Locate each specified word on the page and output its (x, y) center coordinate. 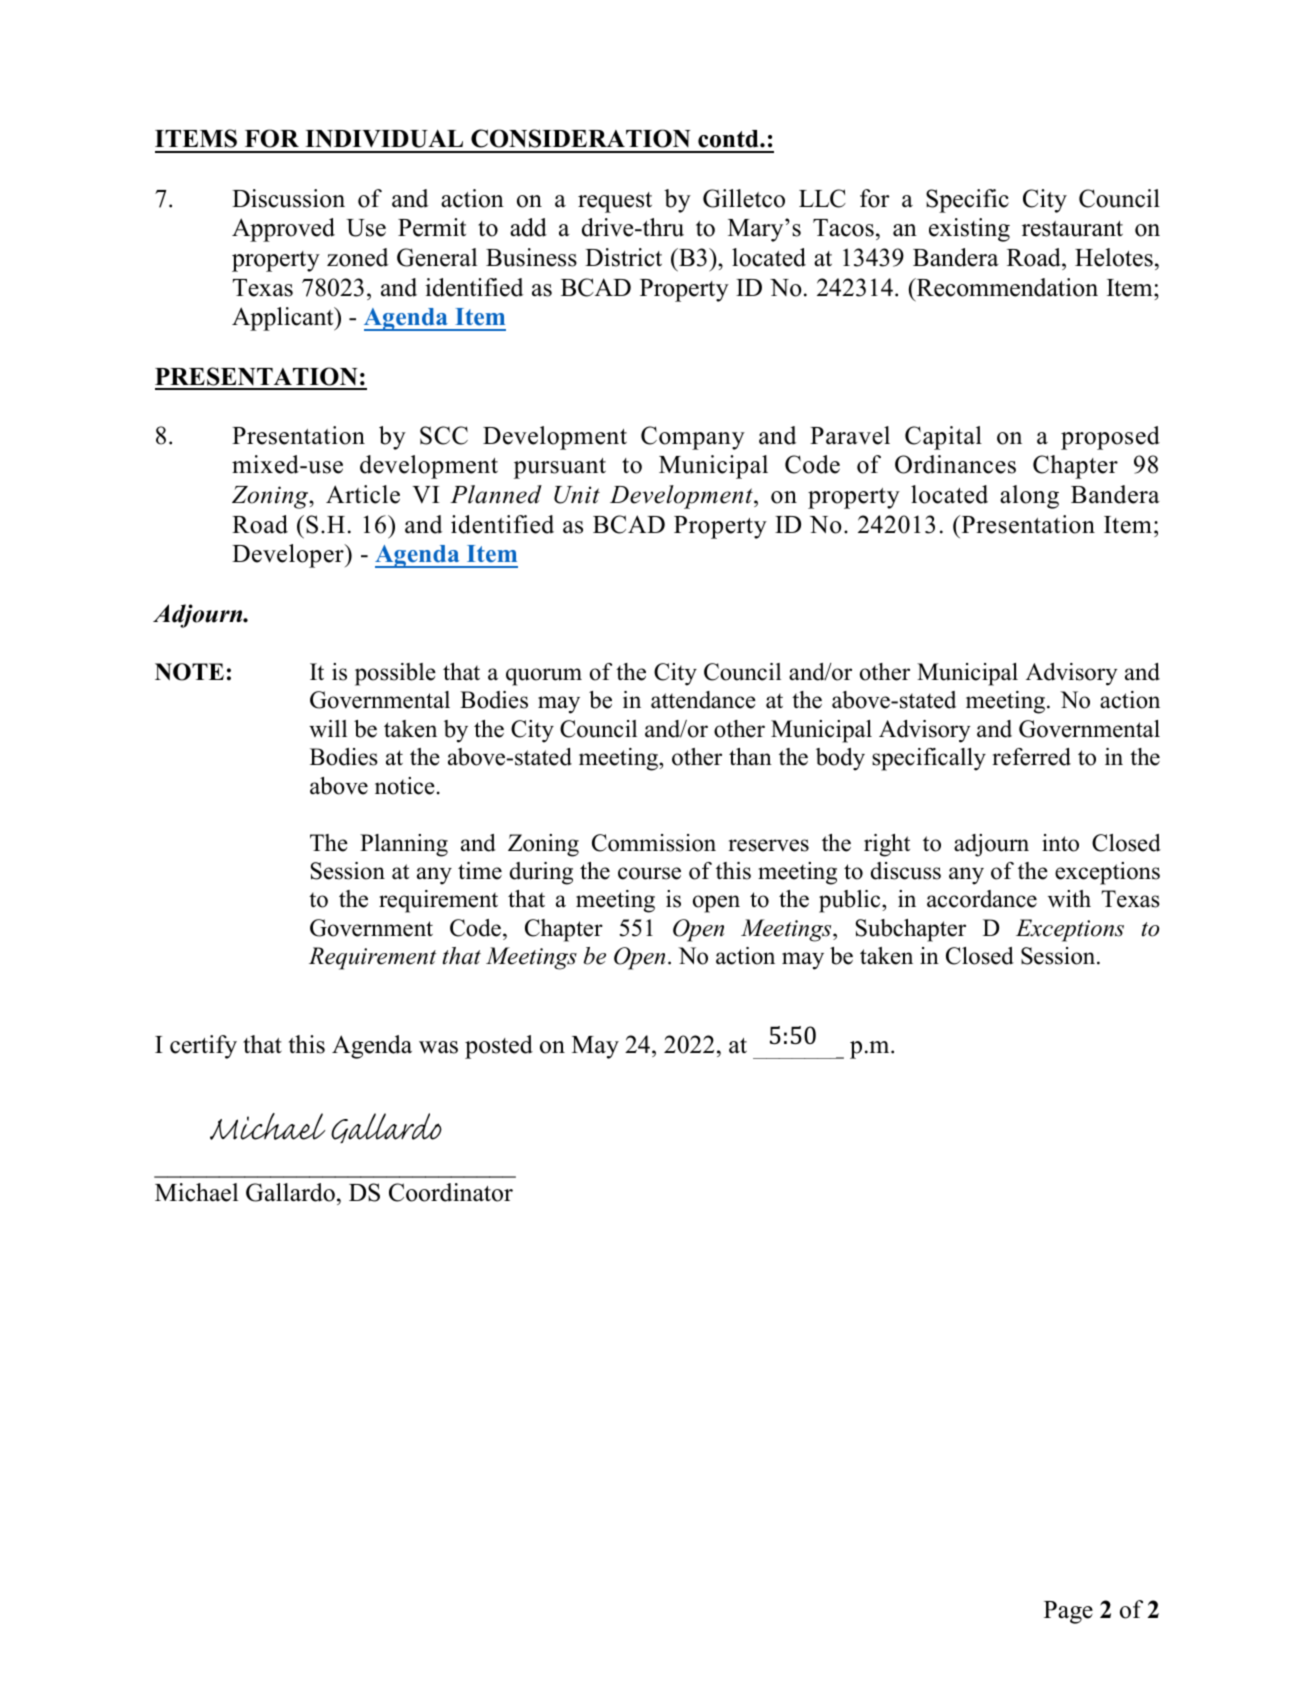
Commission (654, 843)
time (480, 871)
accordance (982, 899)
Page (1068, 1612)
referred (1031, 757)
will (328, 729)
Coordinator (451, 1192)
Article (363, 494)
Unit (577, 495)
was (438, 1047)
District (623, 257)
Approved (283, 230)
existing (969, 230)
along (1029, 497)
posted (499, 1047)
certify (203, 1047)
